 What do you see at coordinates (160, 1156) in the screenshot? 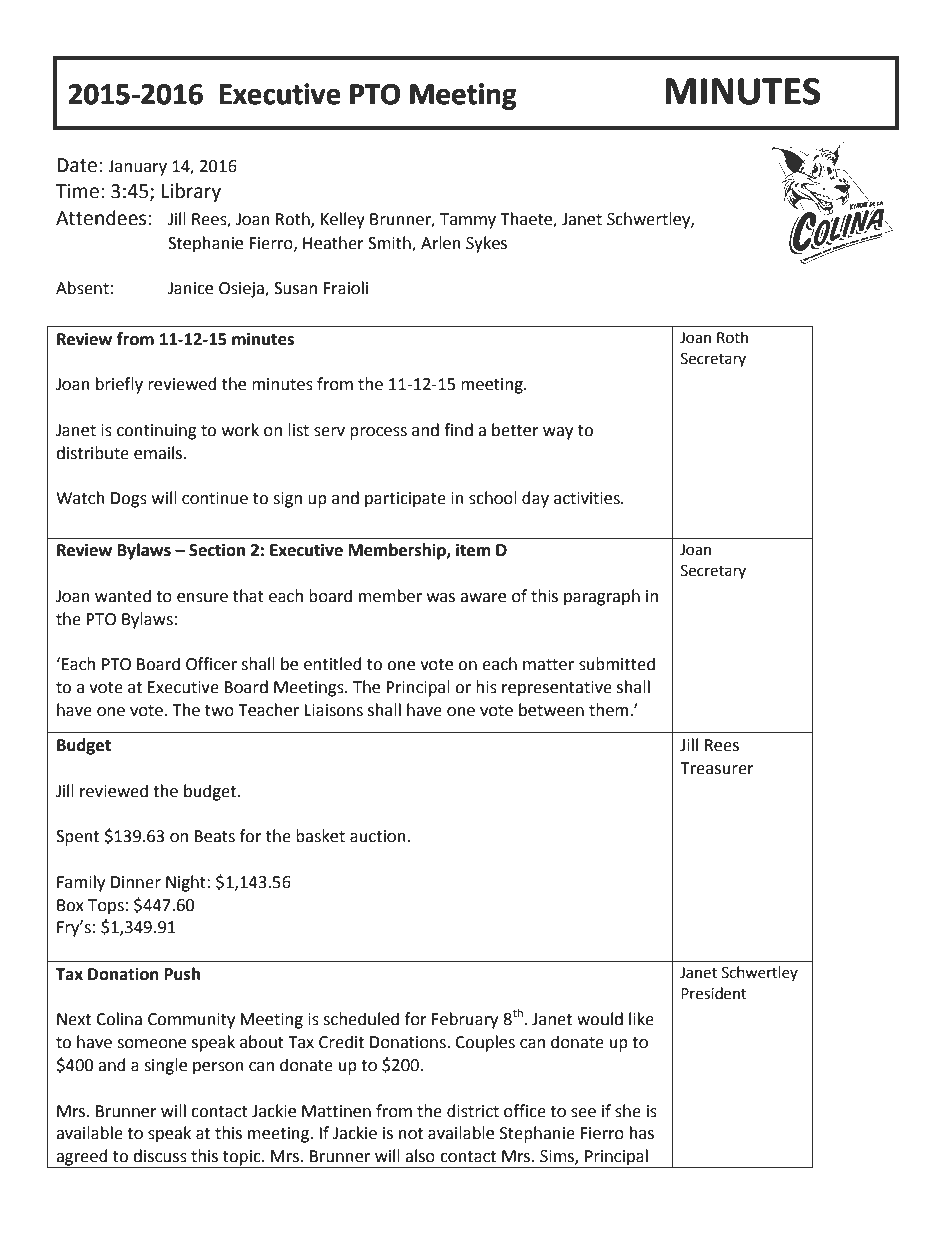
I see `discuss` at bounding box center [160, 1156].
